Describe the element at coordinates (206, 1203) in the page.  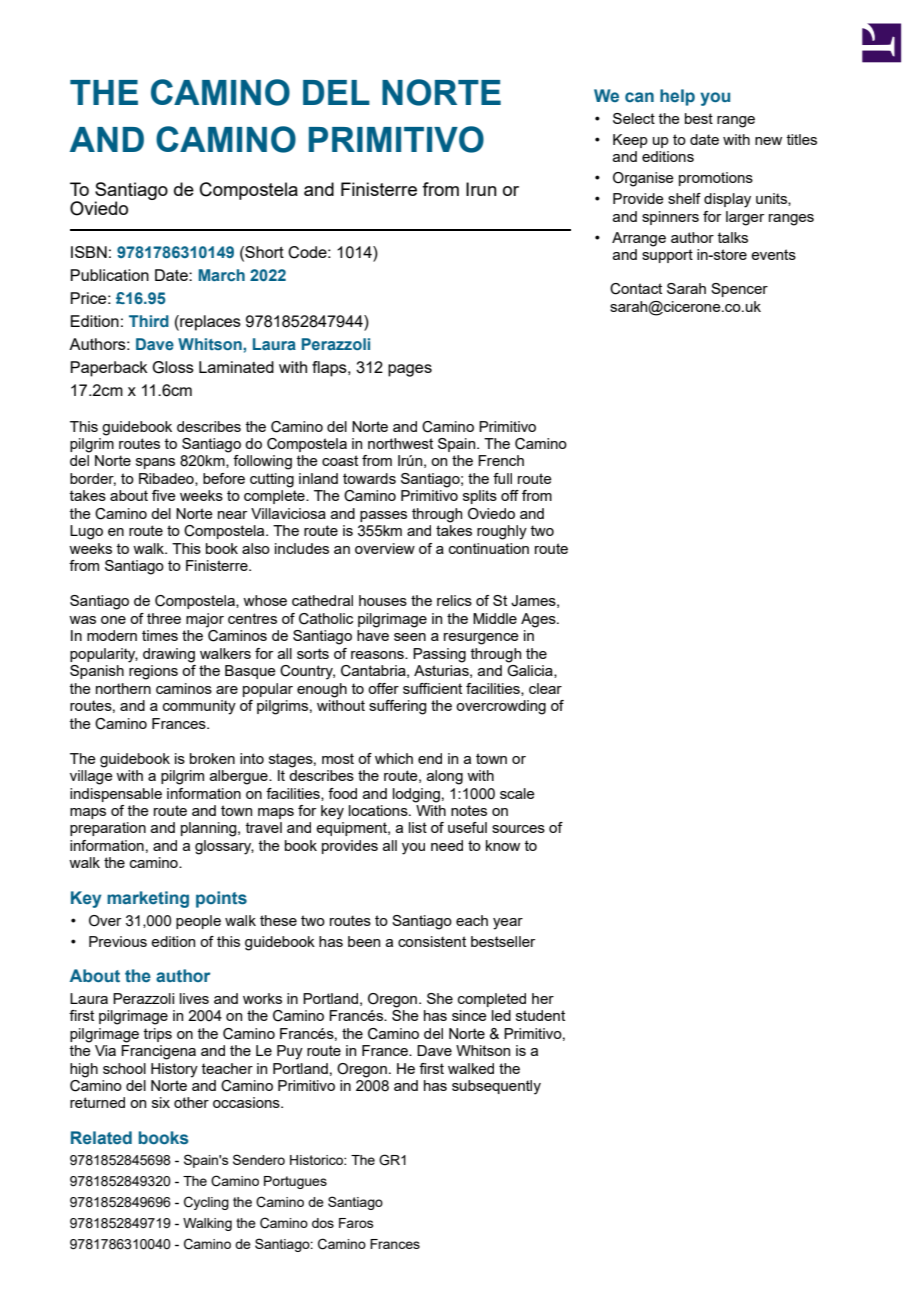
I see `Cycling` at that location.
